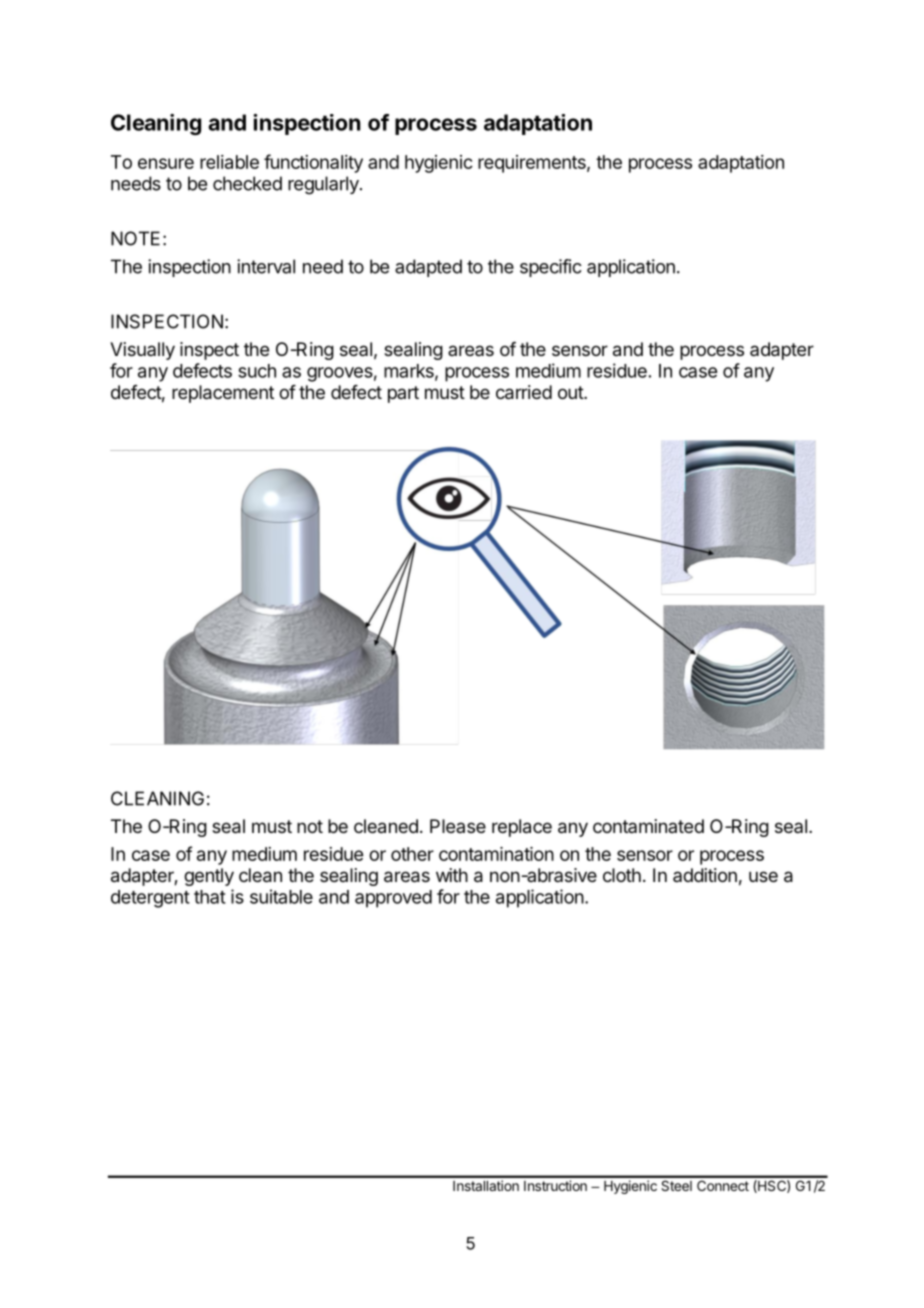 This image has height=1308, width=924. I want to click on adapted, so click(428, 268).
